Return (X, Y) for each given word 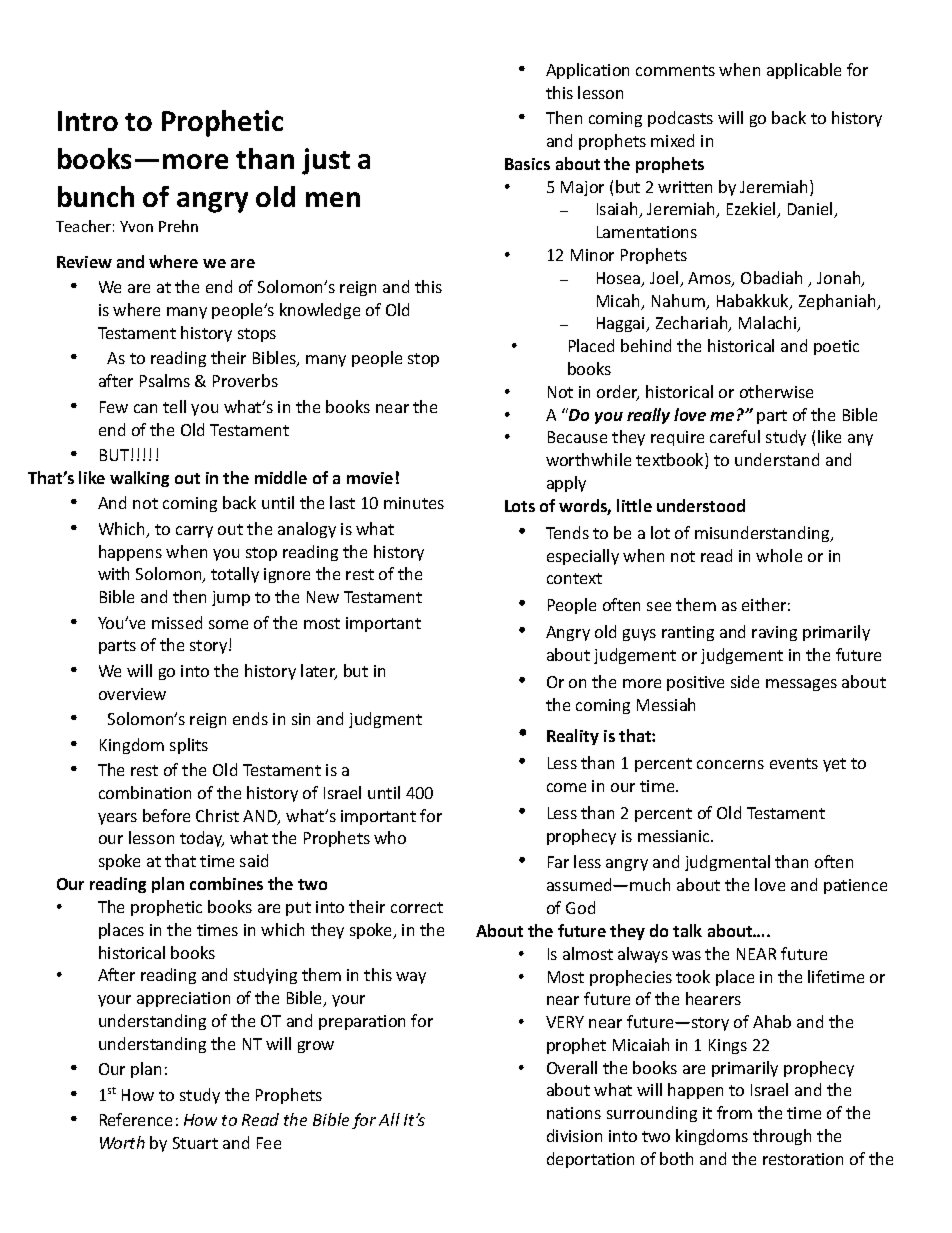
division (574, 1135)
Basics (527, 164)
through (782, 1137)
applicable (804, 71)
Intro (88, 121)
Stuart (195, 1143)
